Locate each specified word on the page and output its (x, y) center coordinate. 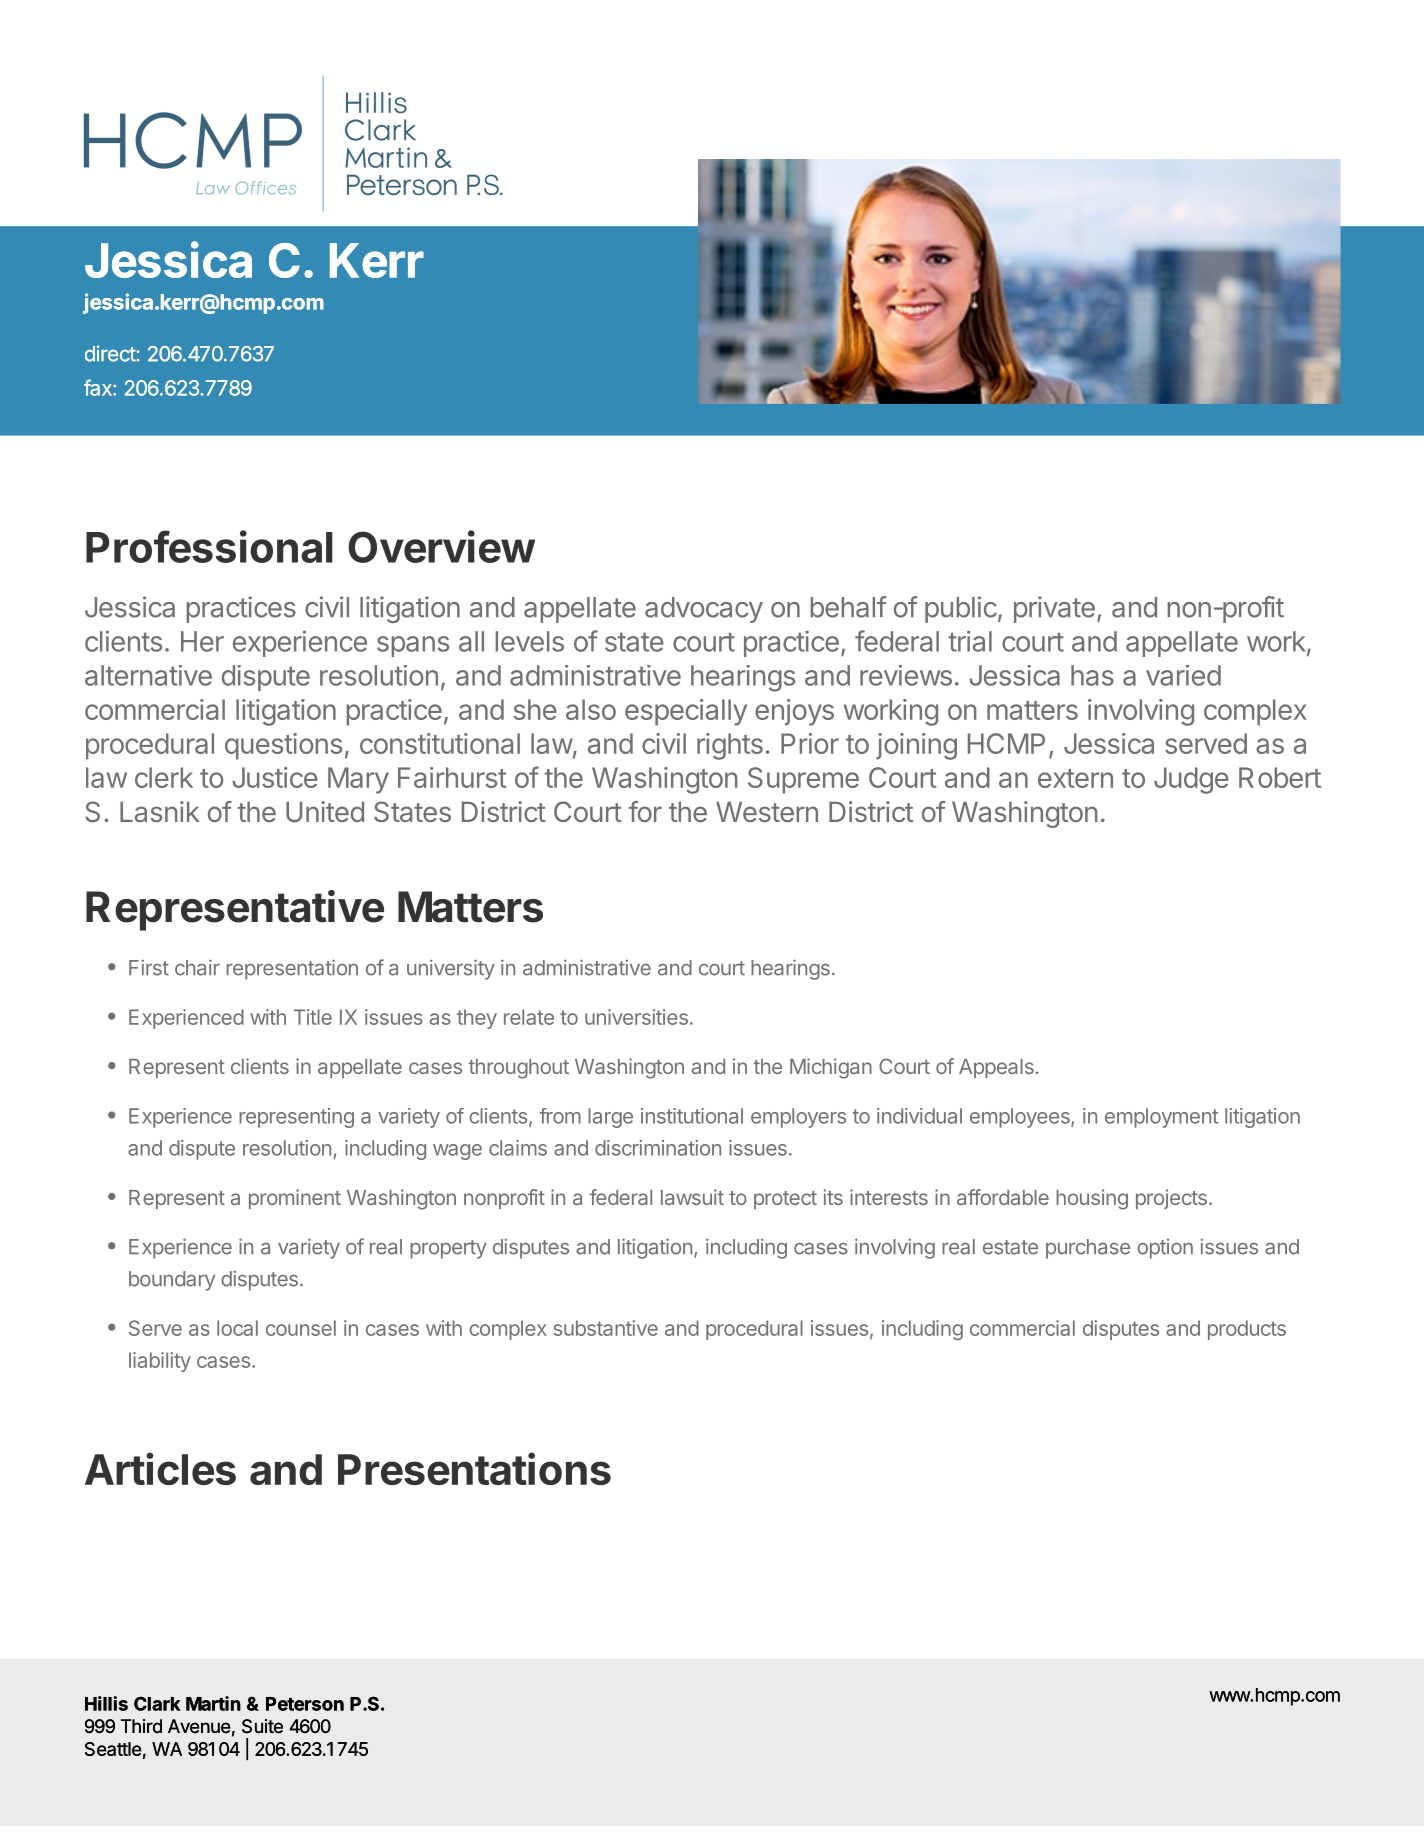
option (1165, 1249)
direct (111, 353)
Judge (1191, 780)
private (1054, 609)
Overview (441, 546)
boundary (172, 1281)
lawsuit (692, 1197)
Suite (262, 1726)
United (325, 811)
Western (767, 812)
